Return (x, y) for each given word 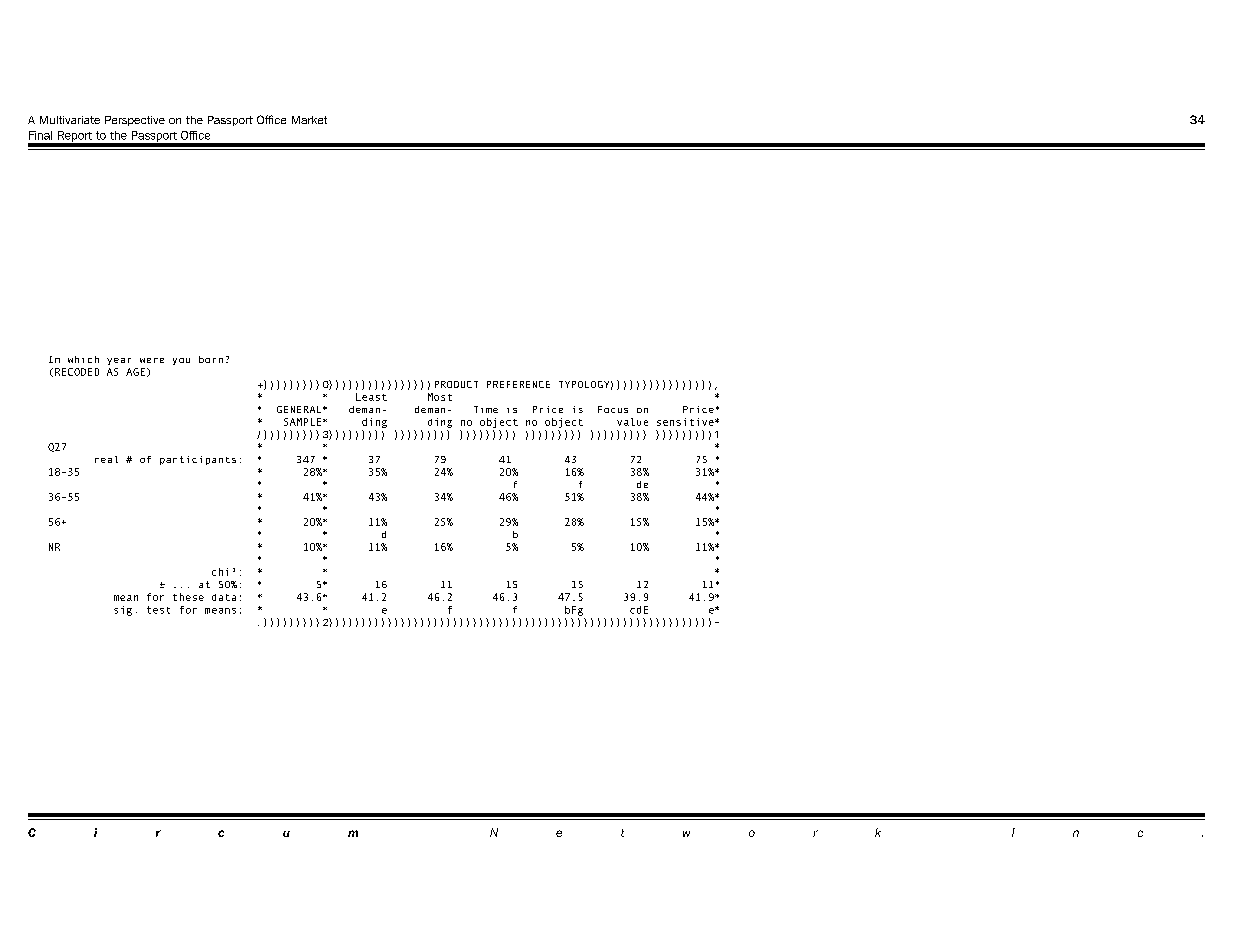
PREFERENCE (518, 384)
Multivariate (70, 120)
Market (309, 120)
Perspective (135, 121)
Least (371, 397)
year (119, 361)
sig (123, 611)
